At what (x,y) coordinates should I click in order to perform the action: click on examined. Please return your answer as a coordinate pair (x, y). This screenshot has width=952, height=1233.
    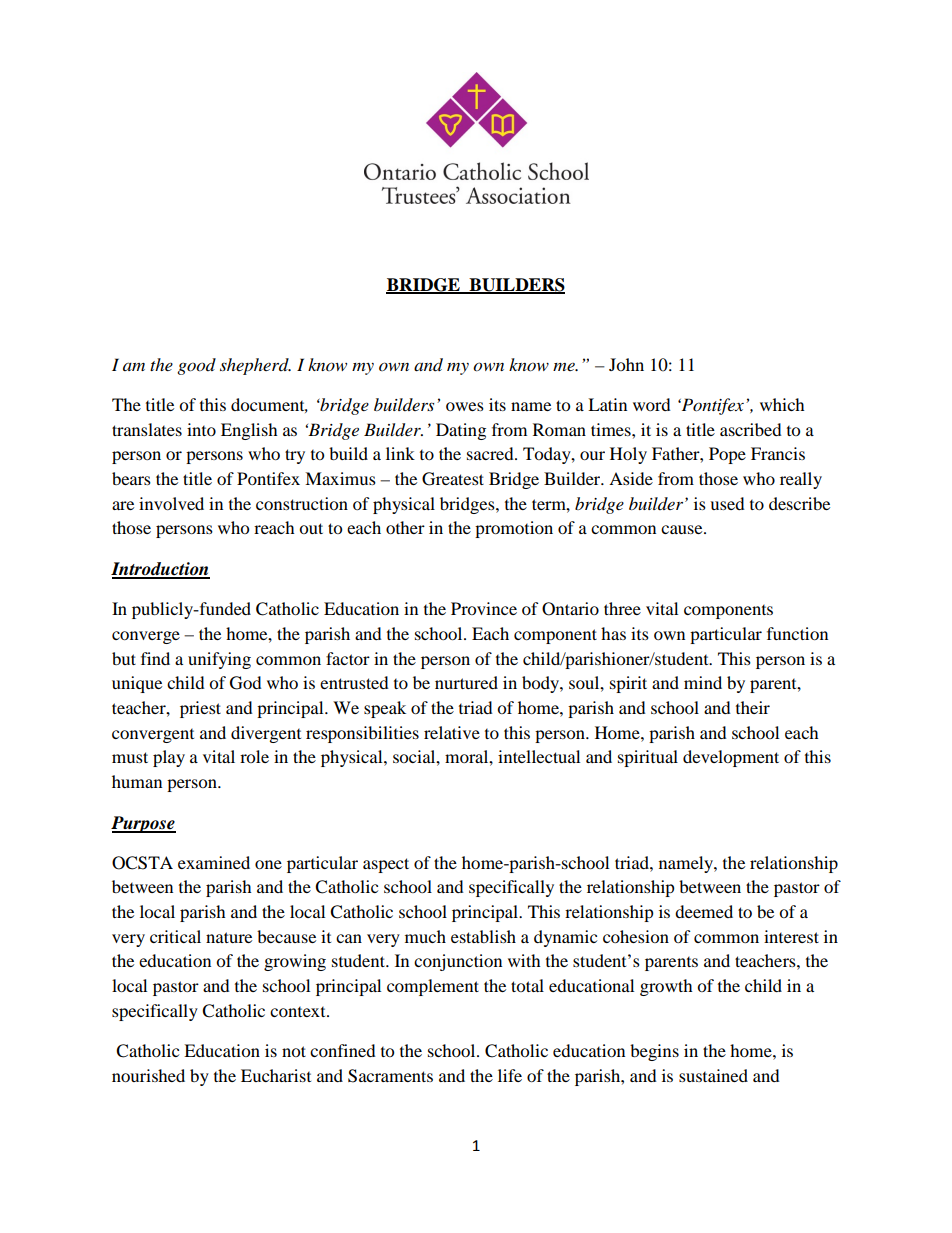
    Looking at the image, I should click on (214, 862).
